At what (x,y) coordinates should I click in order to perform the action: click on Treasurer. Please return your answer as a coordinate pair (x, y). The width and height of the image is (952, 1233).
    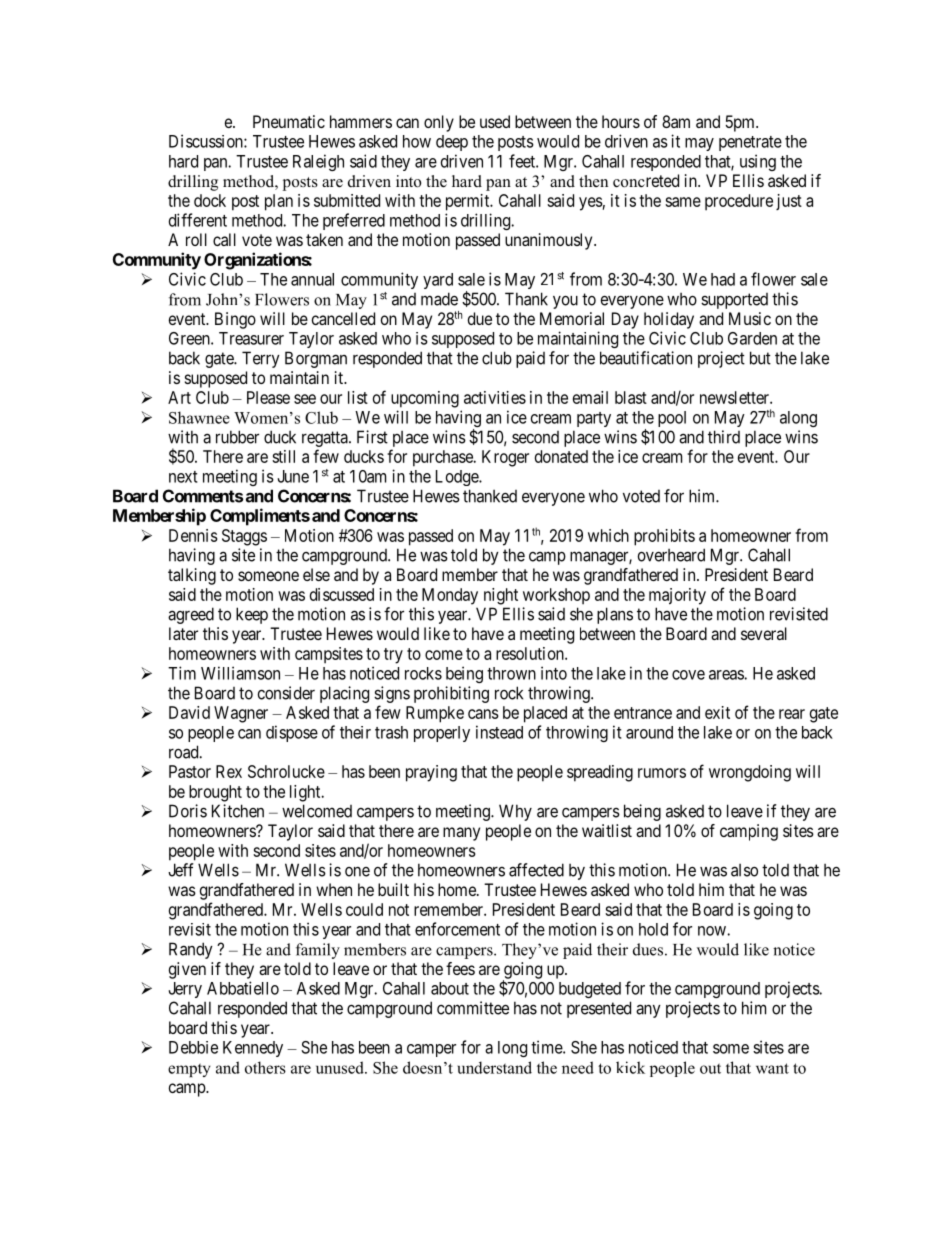
    Looking at the image, I should click on (251, 338).
